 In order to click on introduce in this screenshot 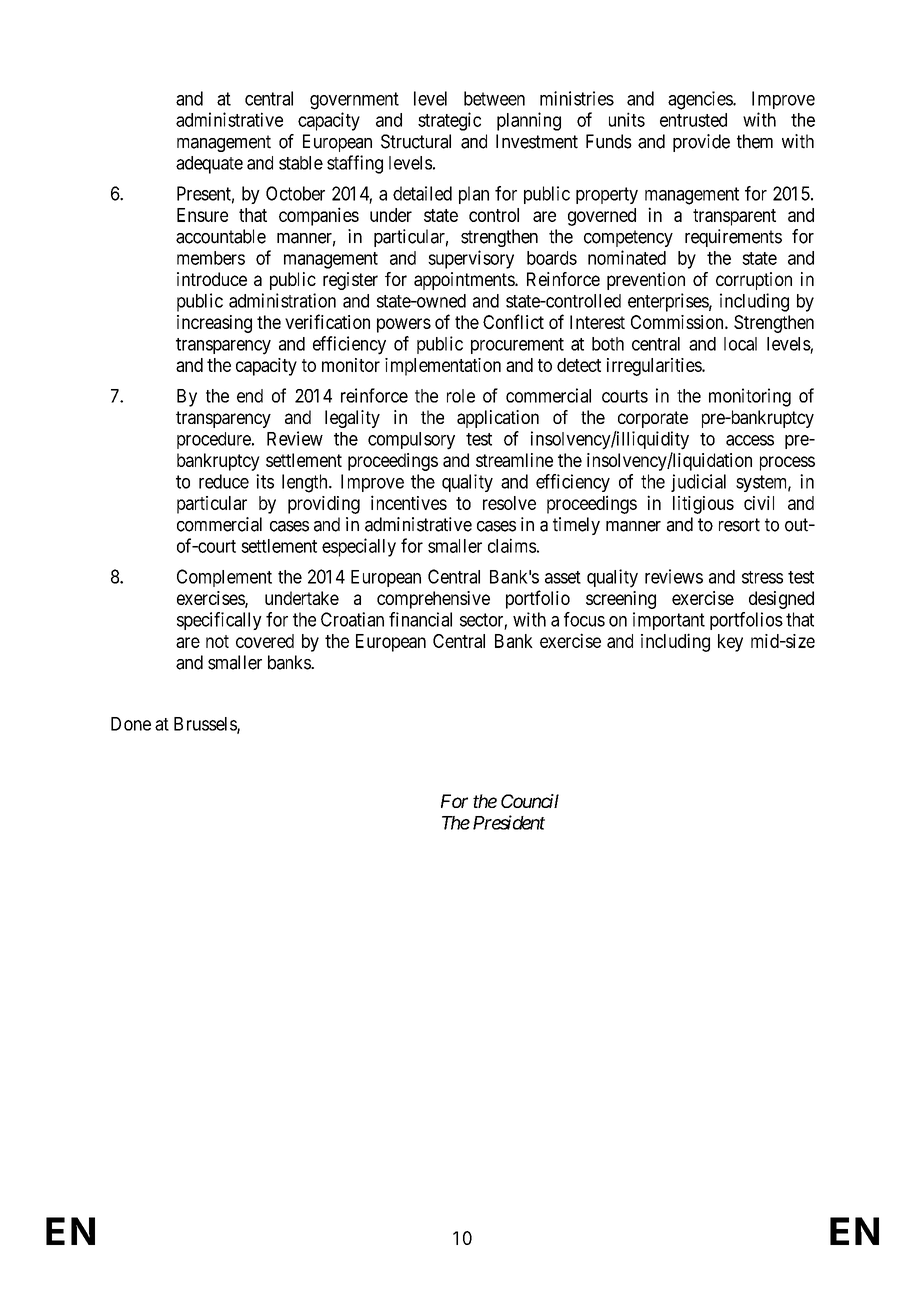, I will do `click(212, 279)`.
